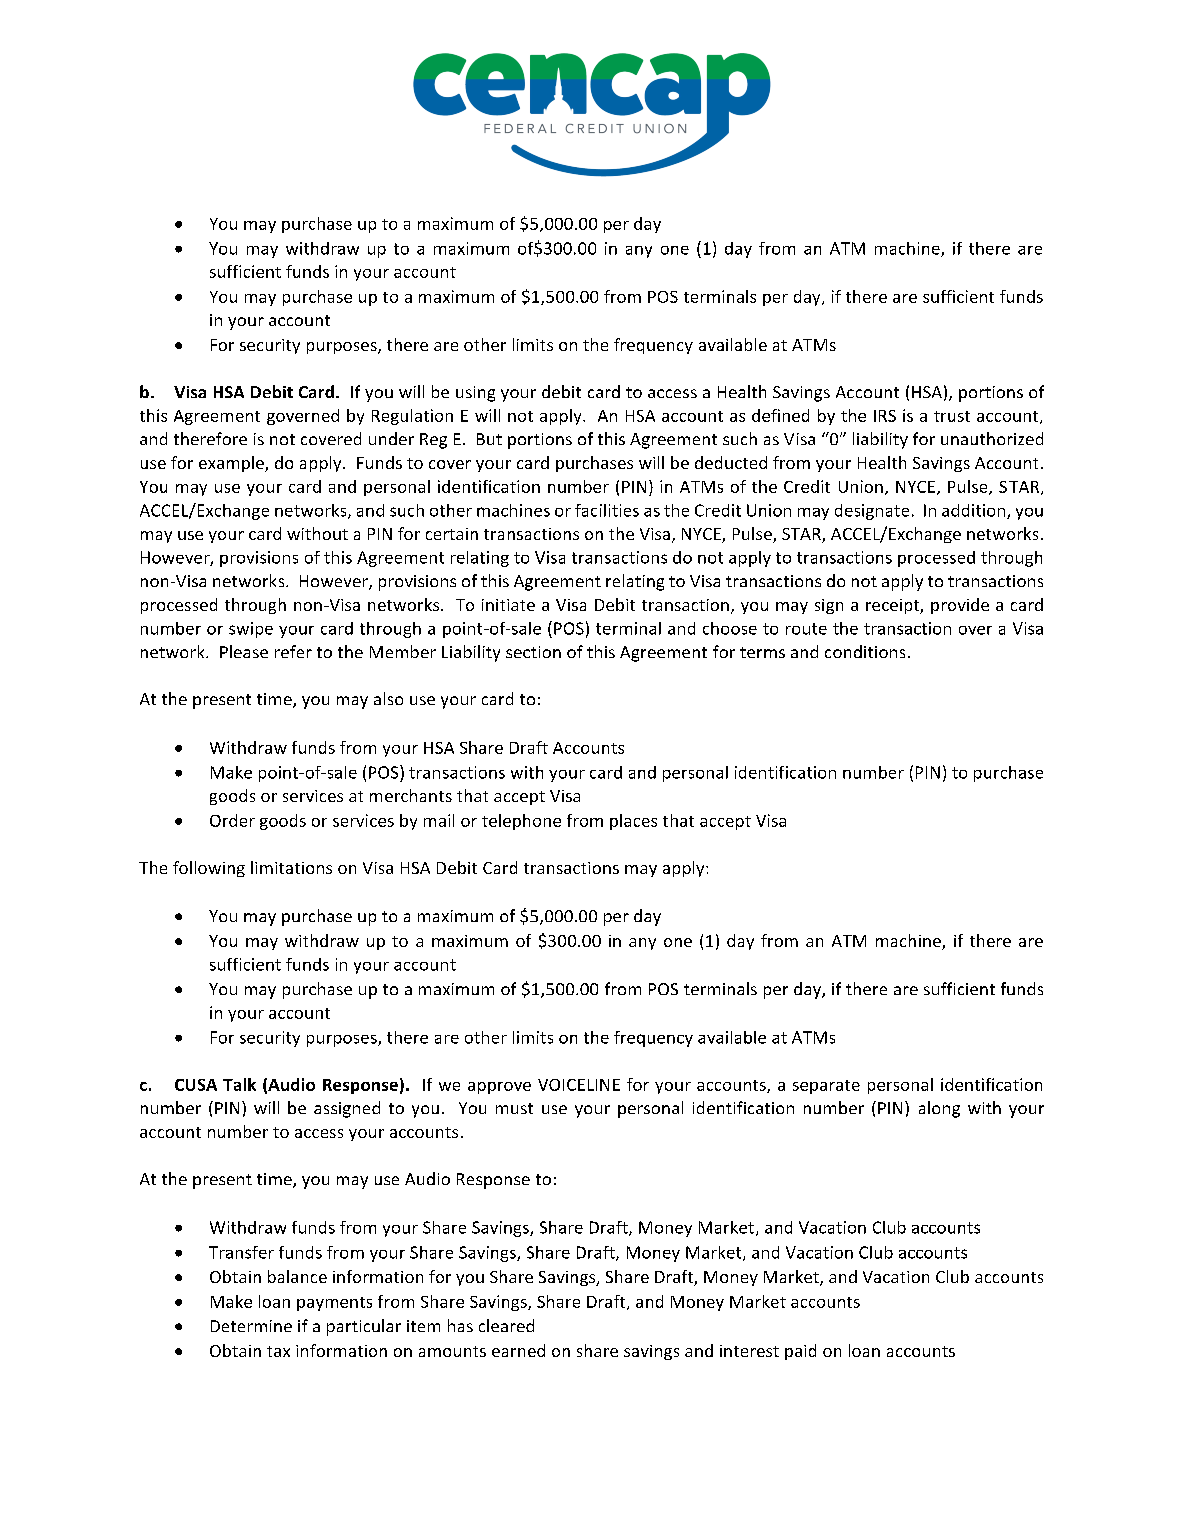 This screenshot has height=1533, width=1184. I want to click on also, so click(388, 698).
